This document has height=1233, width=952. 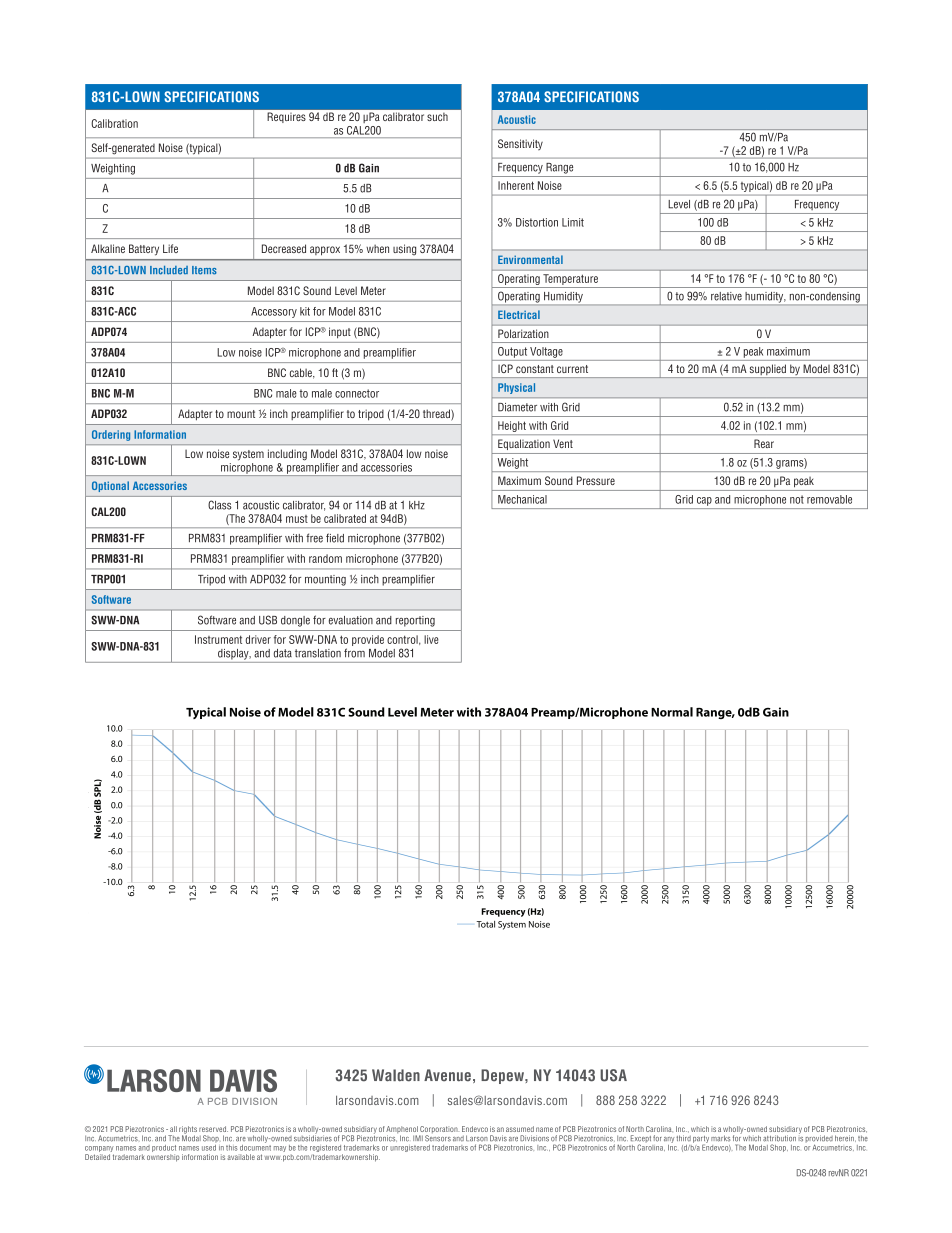 What do you see at coordinates (613, 1075) in the document?
I see `USA` at bounding box center [613, 1075].
